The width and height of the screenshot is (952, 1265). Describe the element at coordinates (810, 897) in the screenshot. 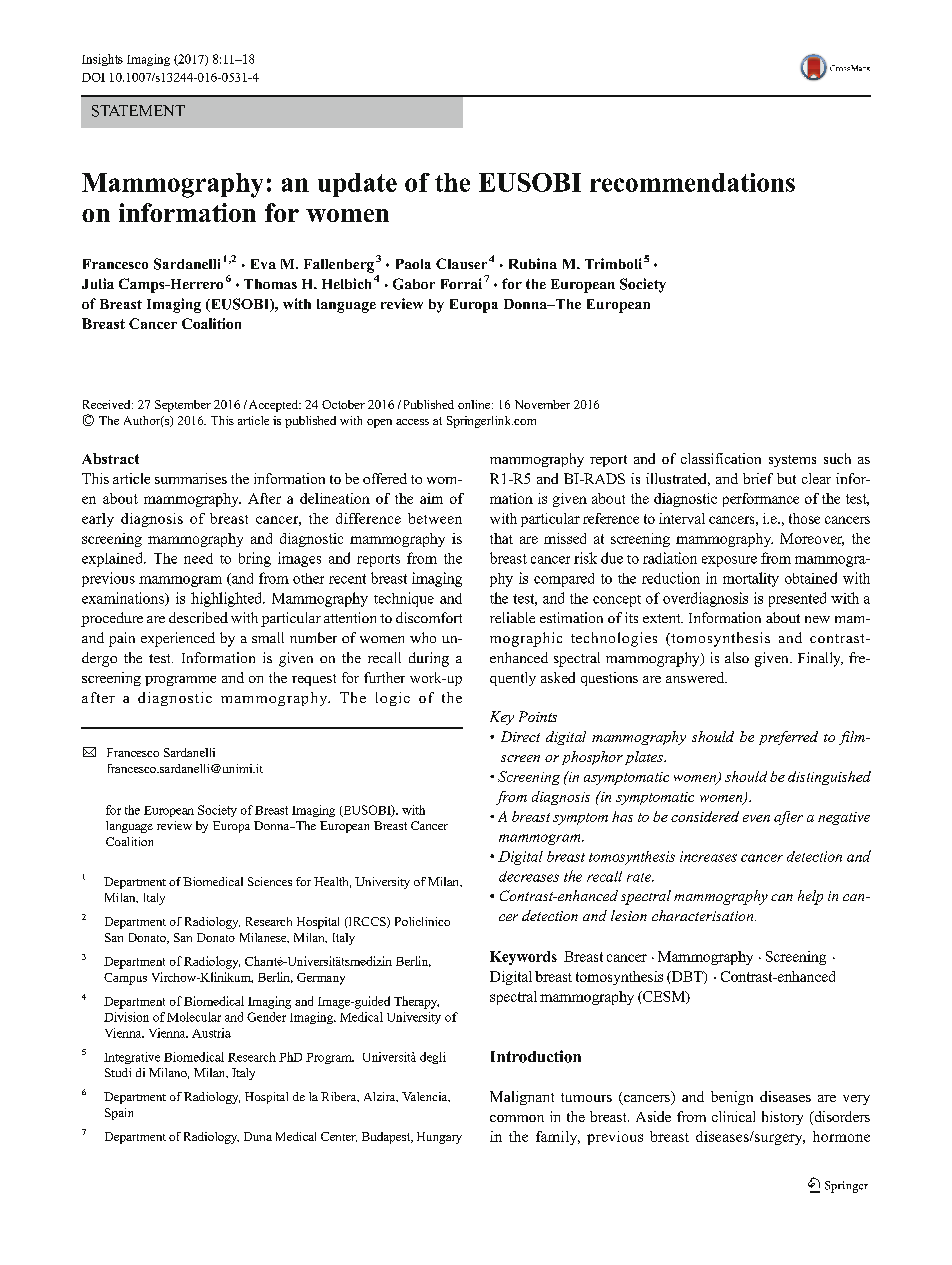

I see `help` at that location.
